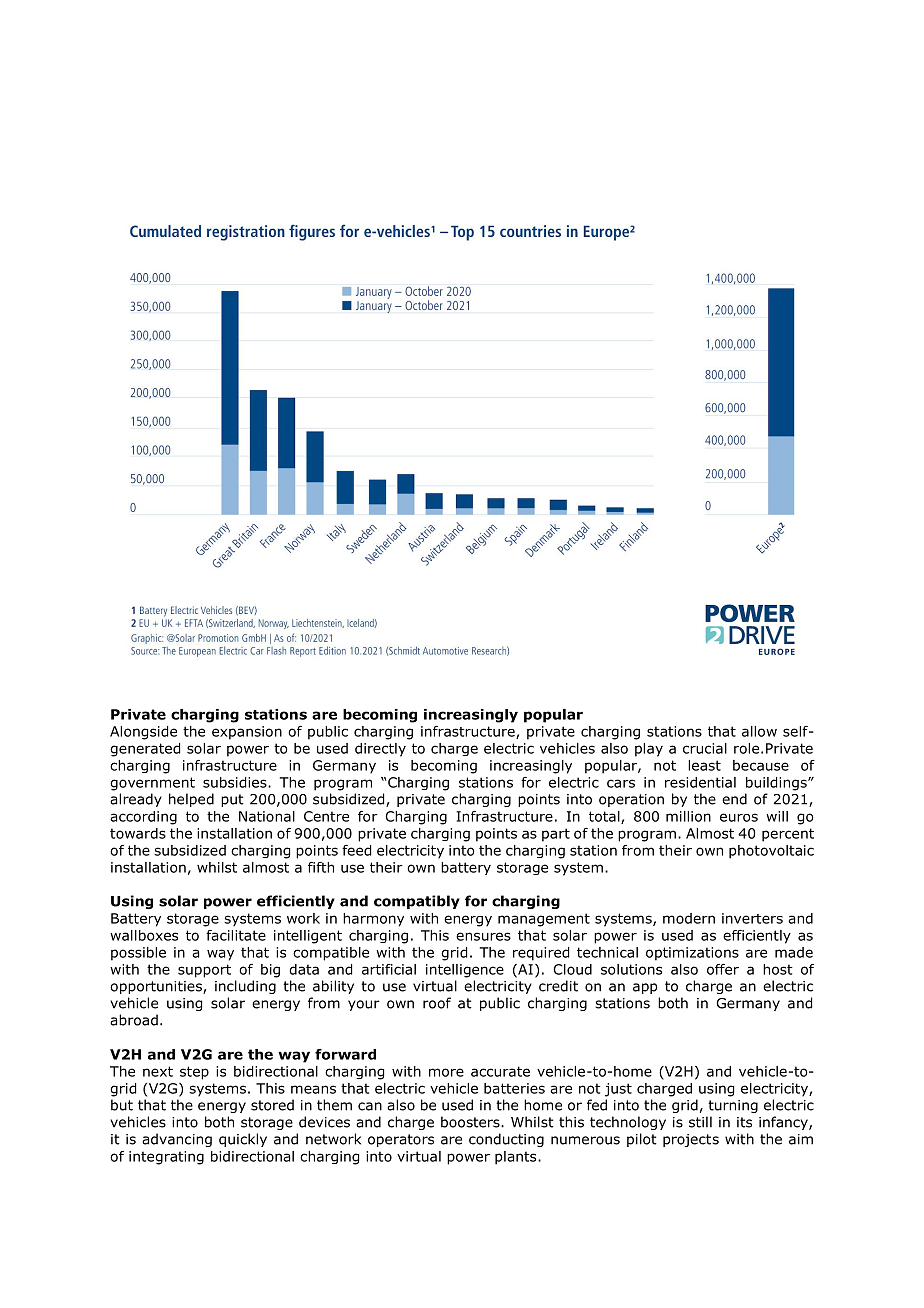 This document has height=1308, width=924. Describe the element at coordinates (705, 748) in the document. I see `crucial` at that location.
